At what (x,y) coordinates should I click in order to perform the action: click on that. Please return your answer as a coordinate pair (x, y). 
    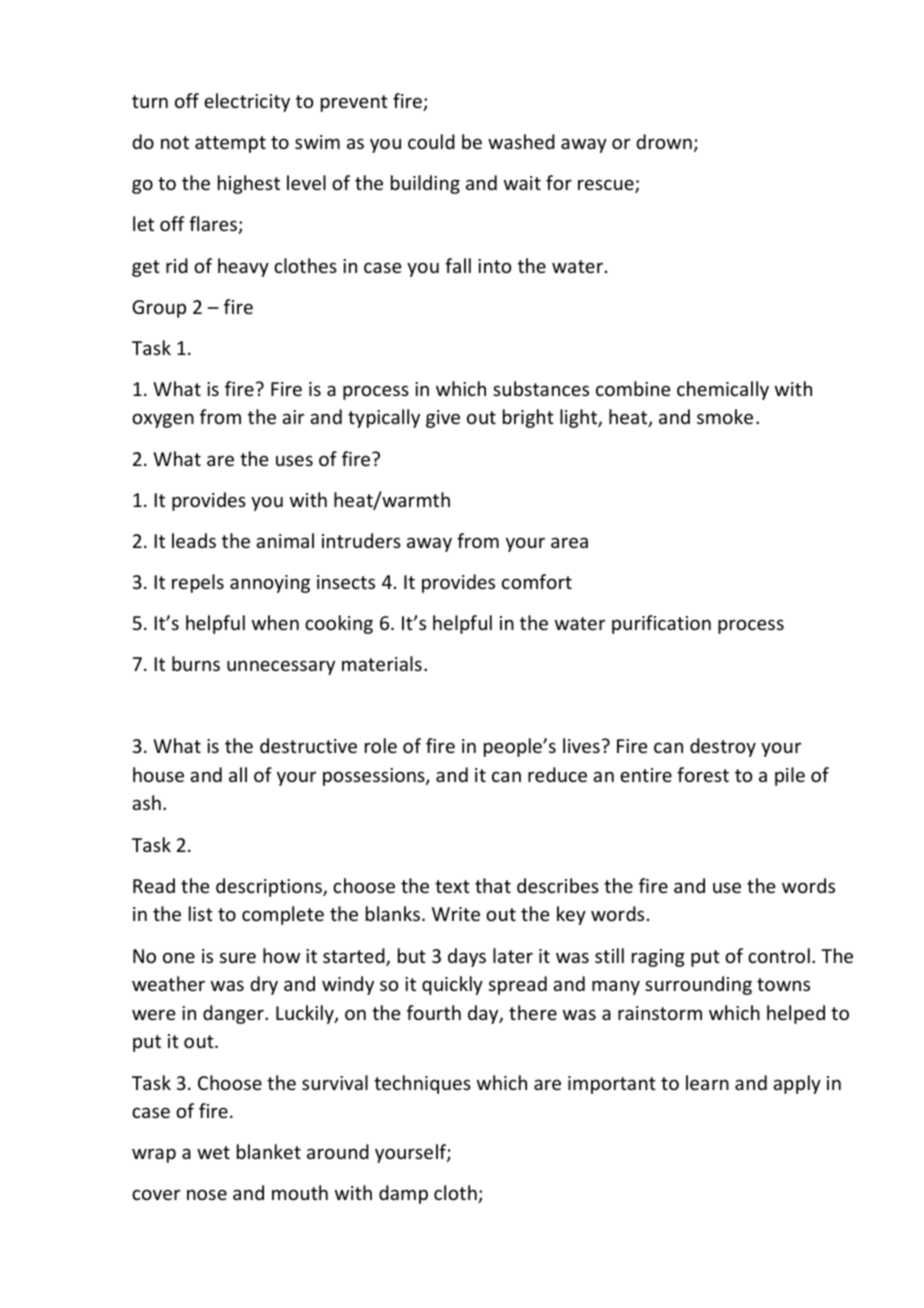
    Looking at the image, I should click on (493, 885).
